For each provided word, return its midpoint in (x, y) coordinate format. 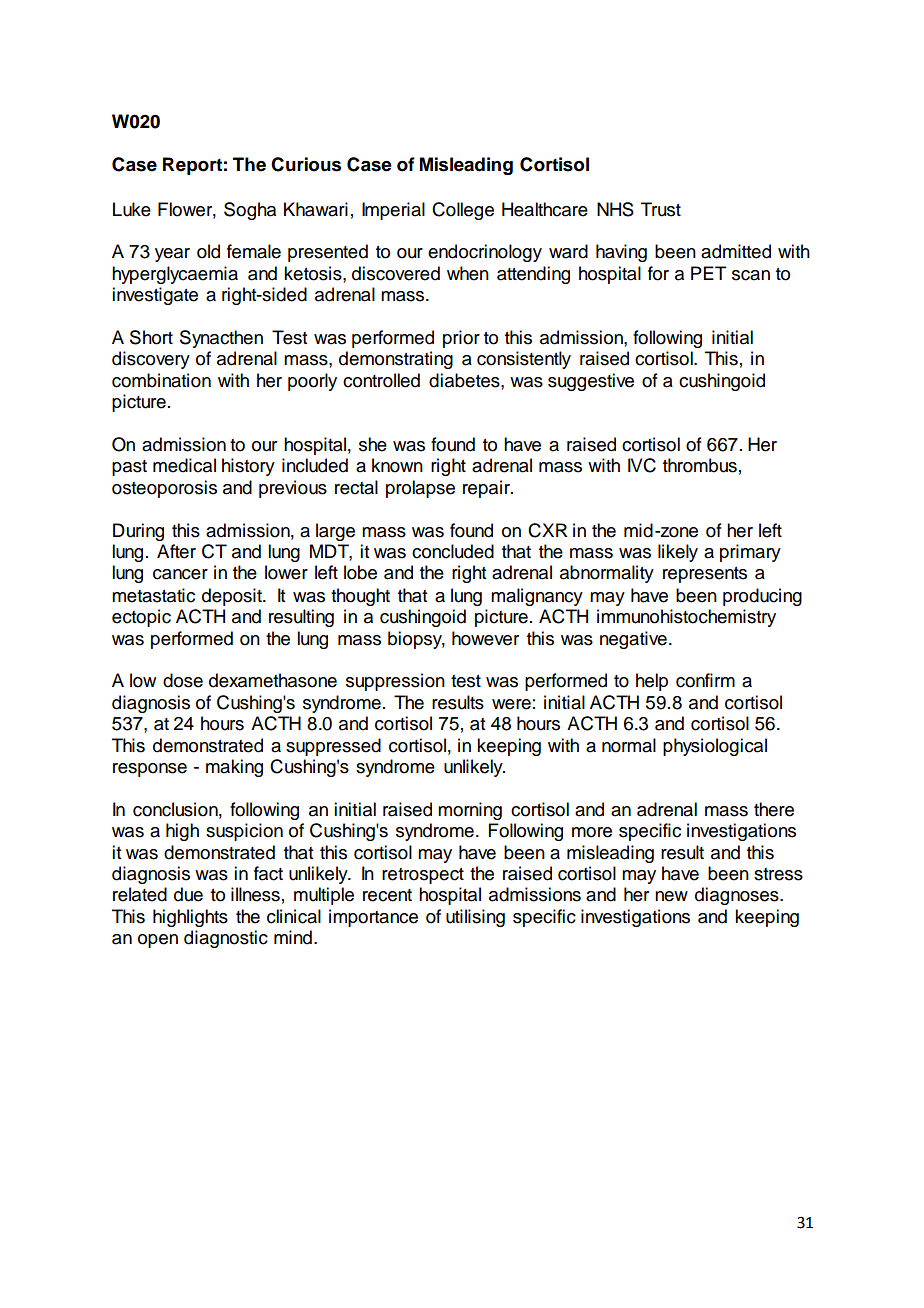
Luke (132, 209)
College (463, 211)
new (671, 896)
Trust (661, 209)
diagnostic (226, 939)
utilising (475, 918)
